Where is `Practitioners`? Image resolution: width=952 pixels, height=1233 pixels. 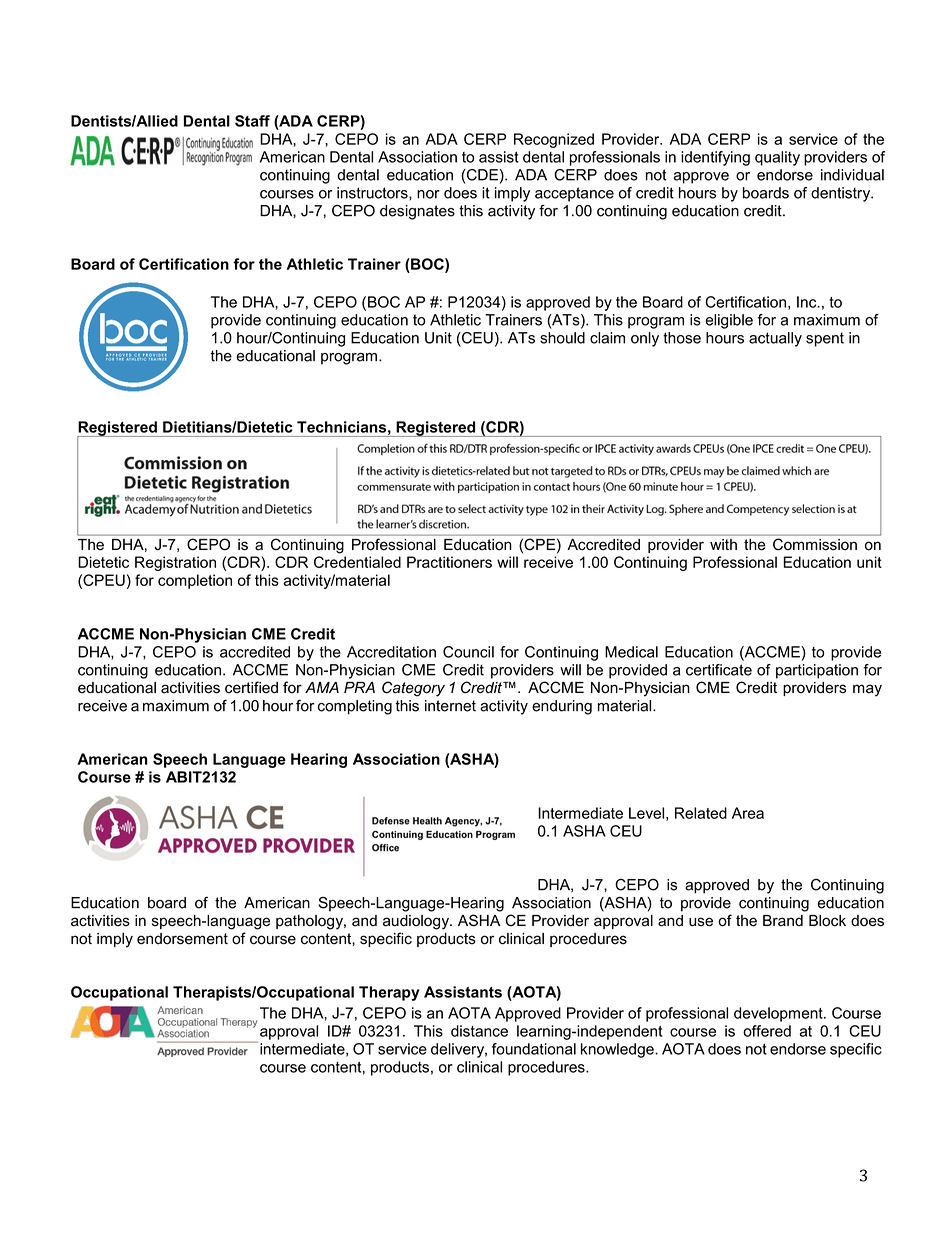 Practitioners is located at coordinates (449, 562).
